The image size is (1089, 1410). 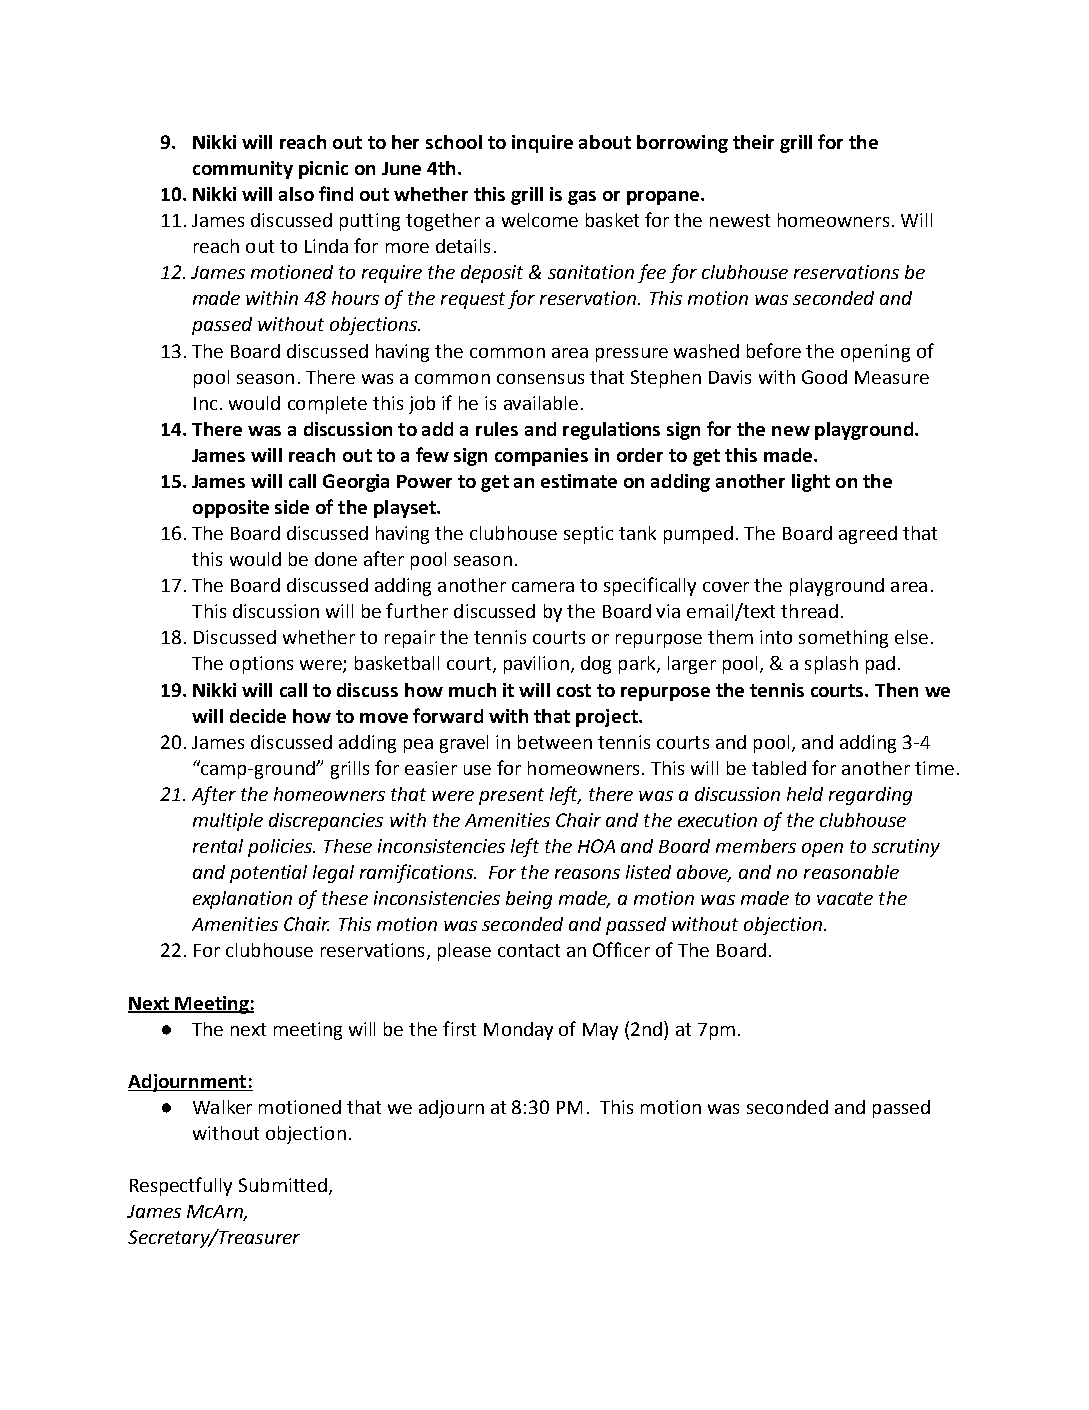 I want to click on Submitted, so click(x=283, y=1185).
